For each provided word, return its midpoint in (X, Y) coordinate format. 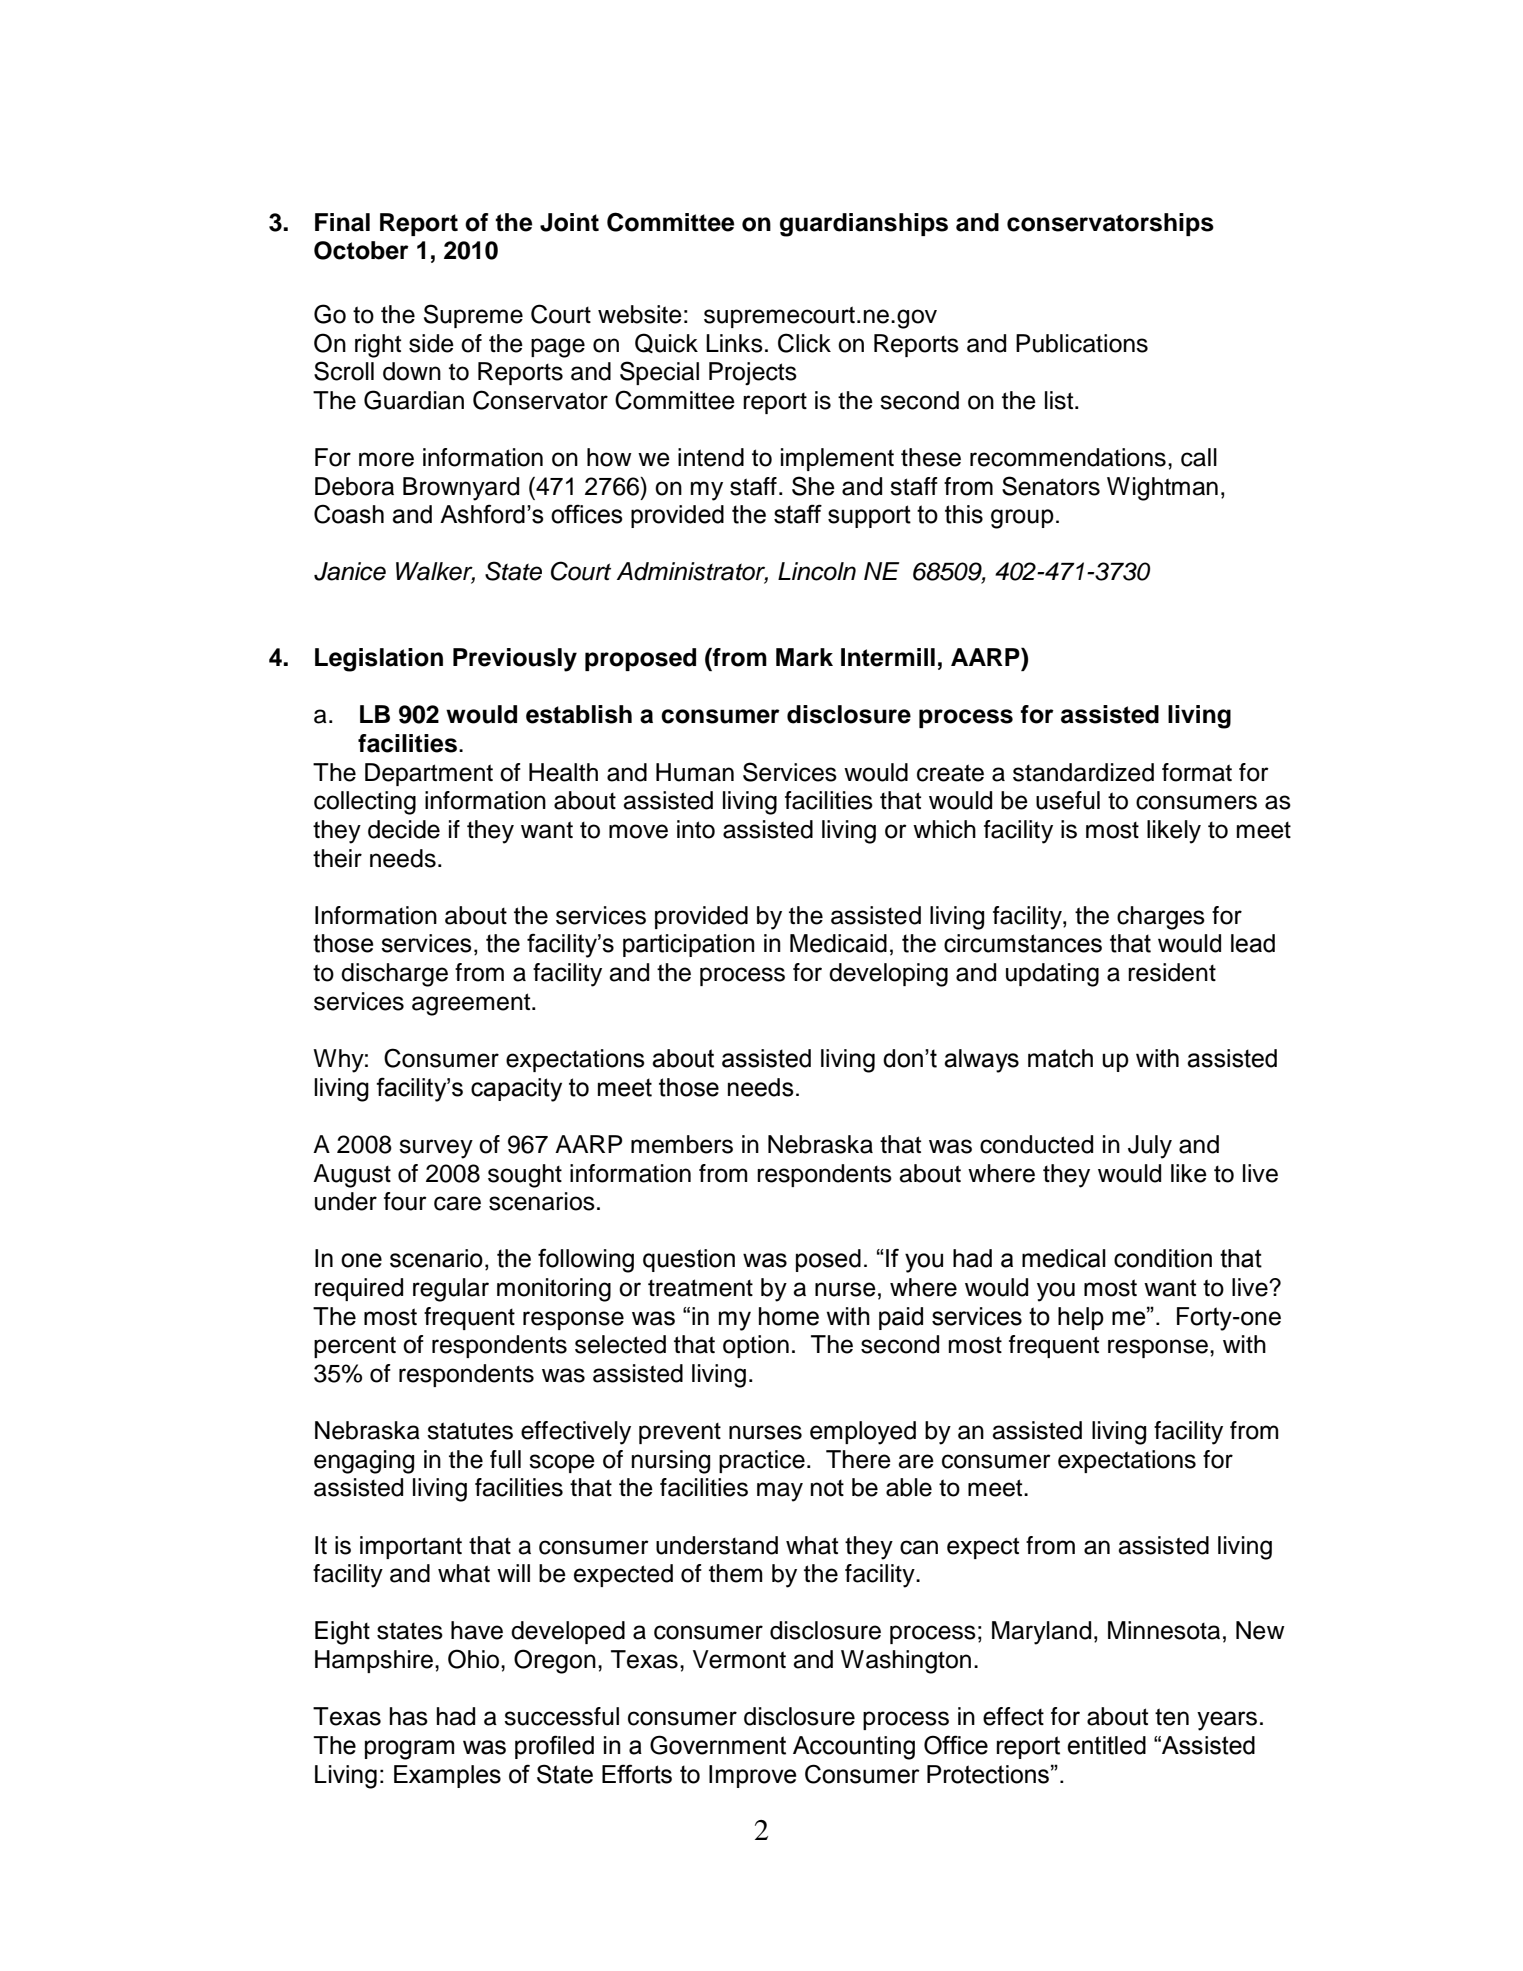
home (789, 1316)
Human (695, 772)
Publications (1082, 343)
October (361, 250)
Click (804, 343)
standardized (1083, 772)
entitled (1106, 1745)
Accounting (854, 1748)
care (457, 1203)
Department (429, 774)
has (409, 1716)
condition (1163, 1258)
